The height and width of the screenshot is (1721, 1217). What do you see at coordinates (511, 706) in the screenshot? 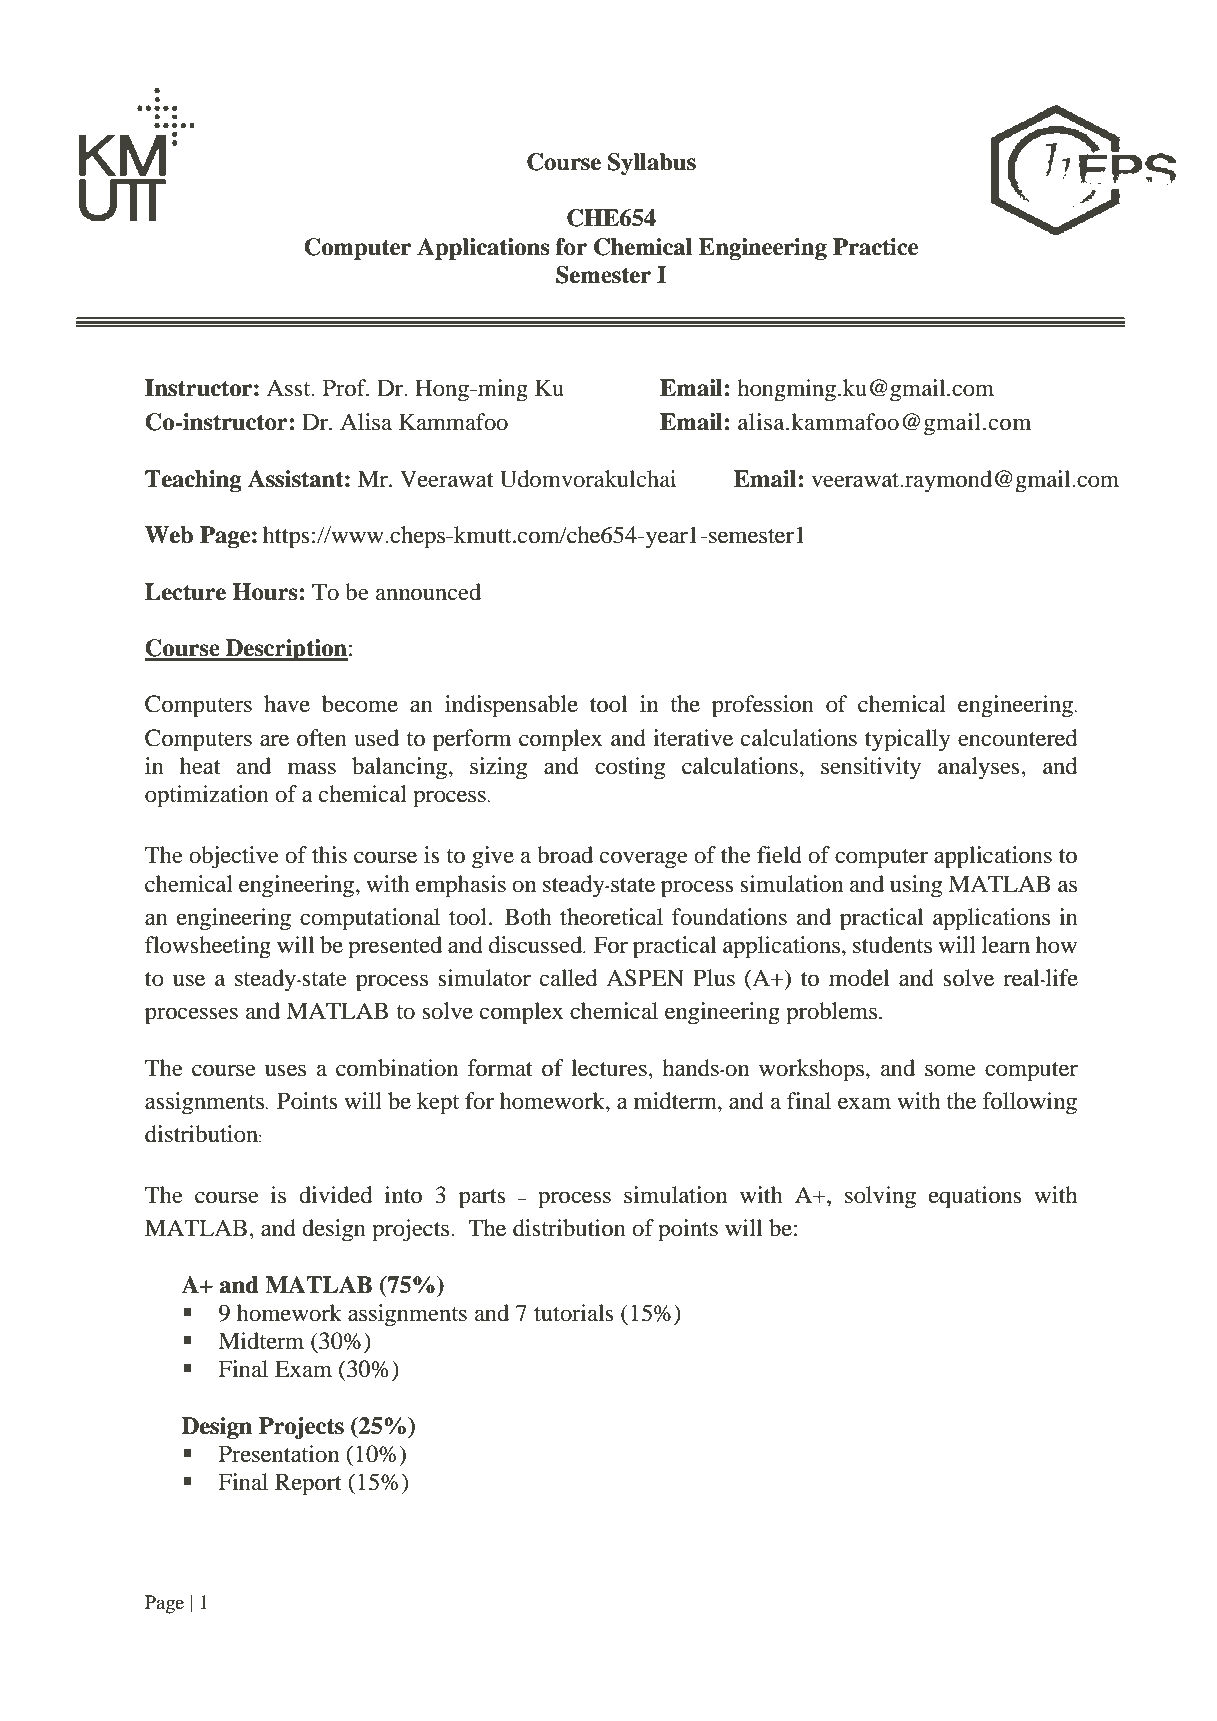
I see `indispensable` at bounding box center [511, 706].
